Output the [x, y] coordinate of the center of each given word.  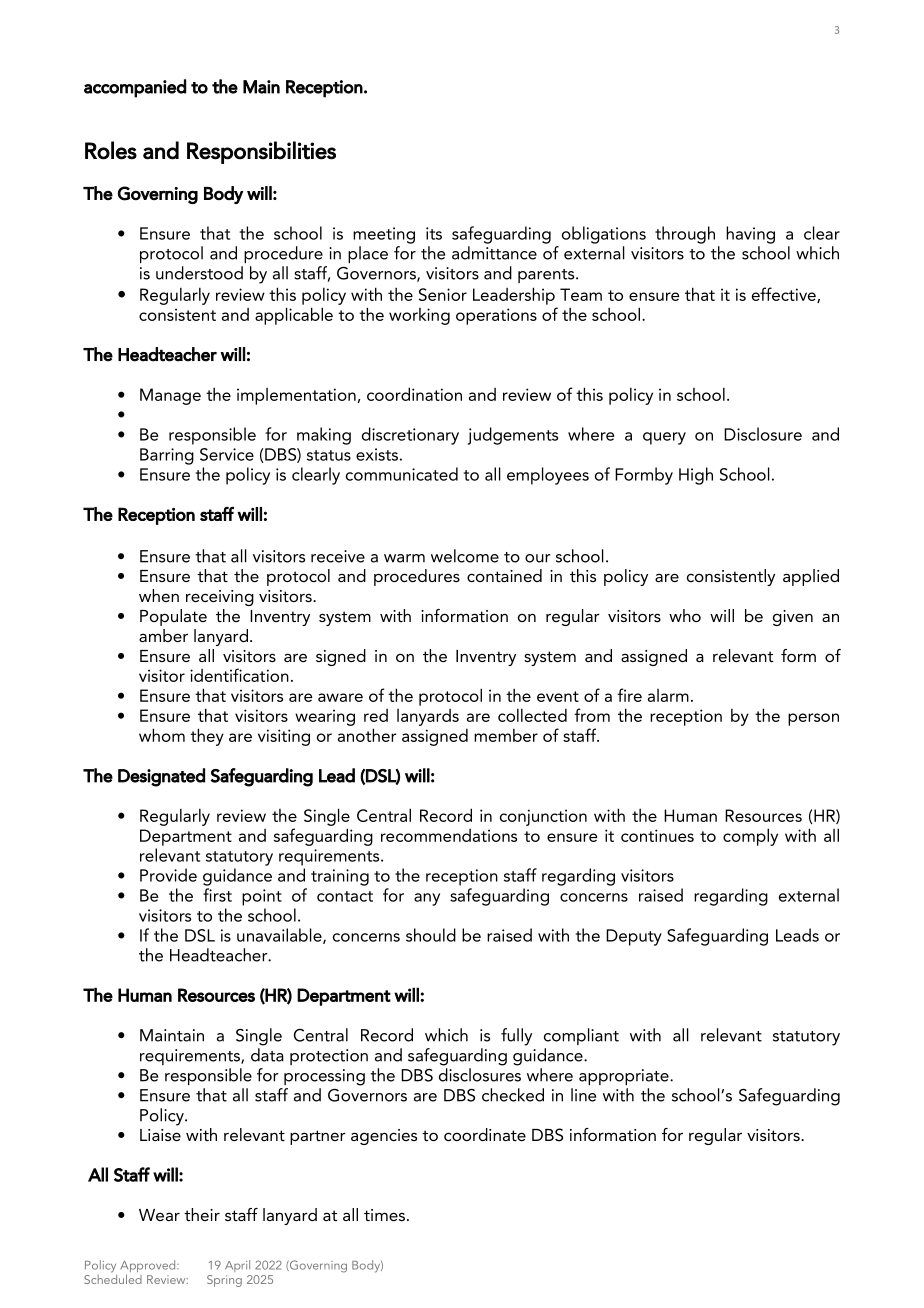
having [750, 235]
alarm [668, 695]
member [506, 735]
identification [239, 675]
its [434, 233]
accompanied [135, 88]
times [384, 1215]
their [202, 1214]
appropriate [625, 1077]
